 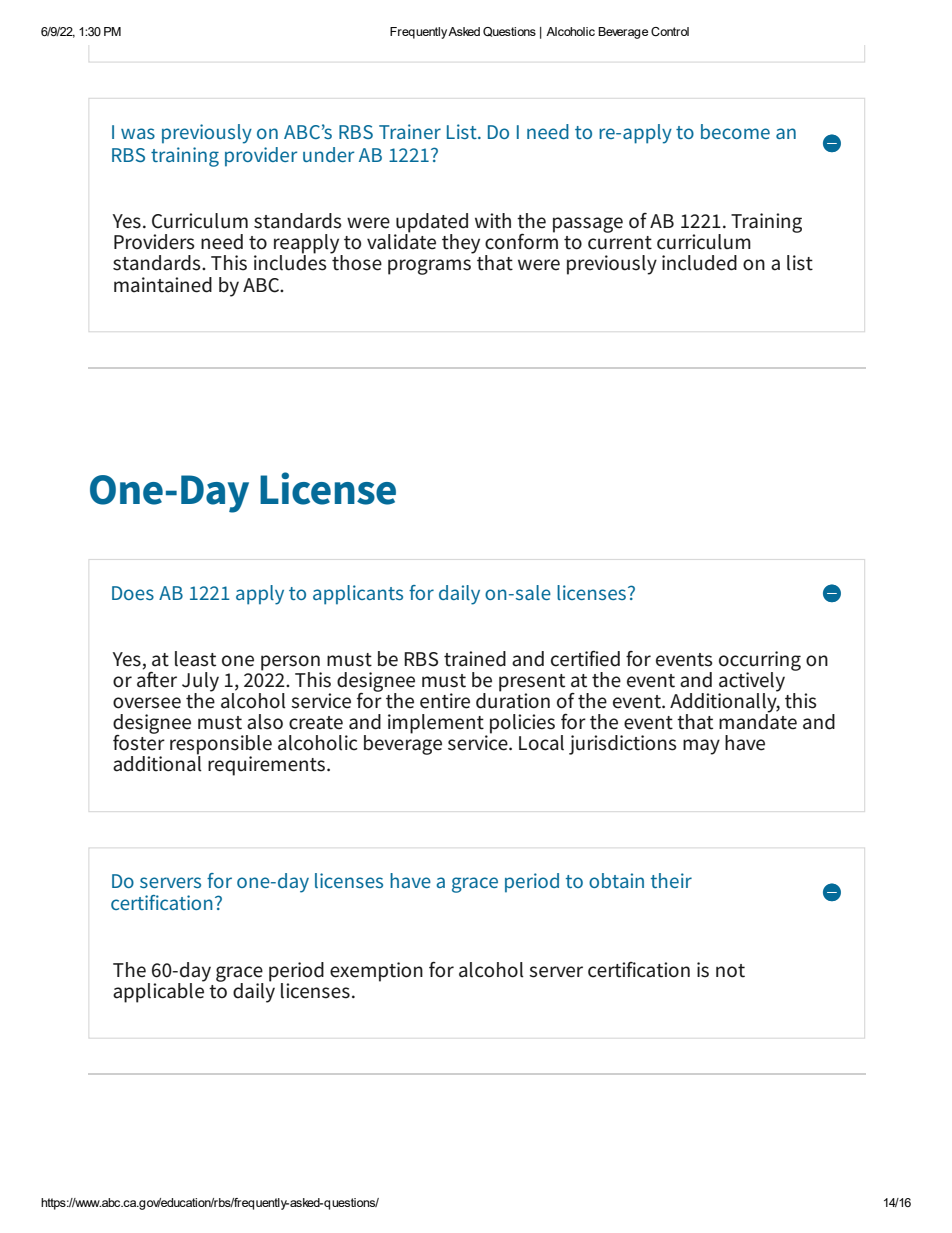 I want to click on maintained, so click(x=163, y=285).
